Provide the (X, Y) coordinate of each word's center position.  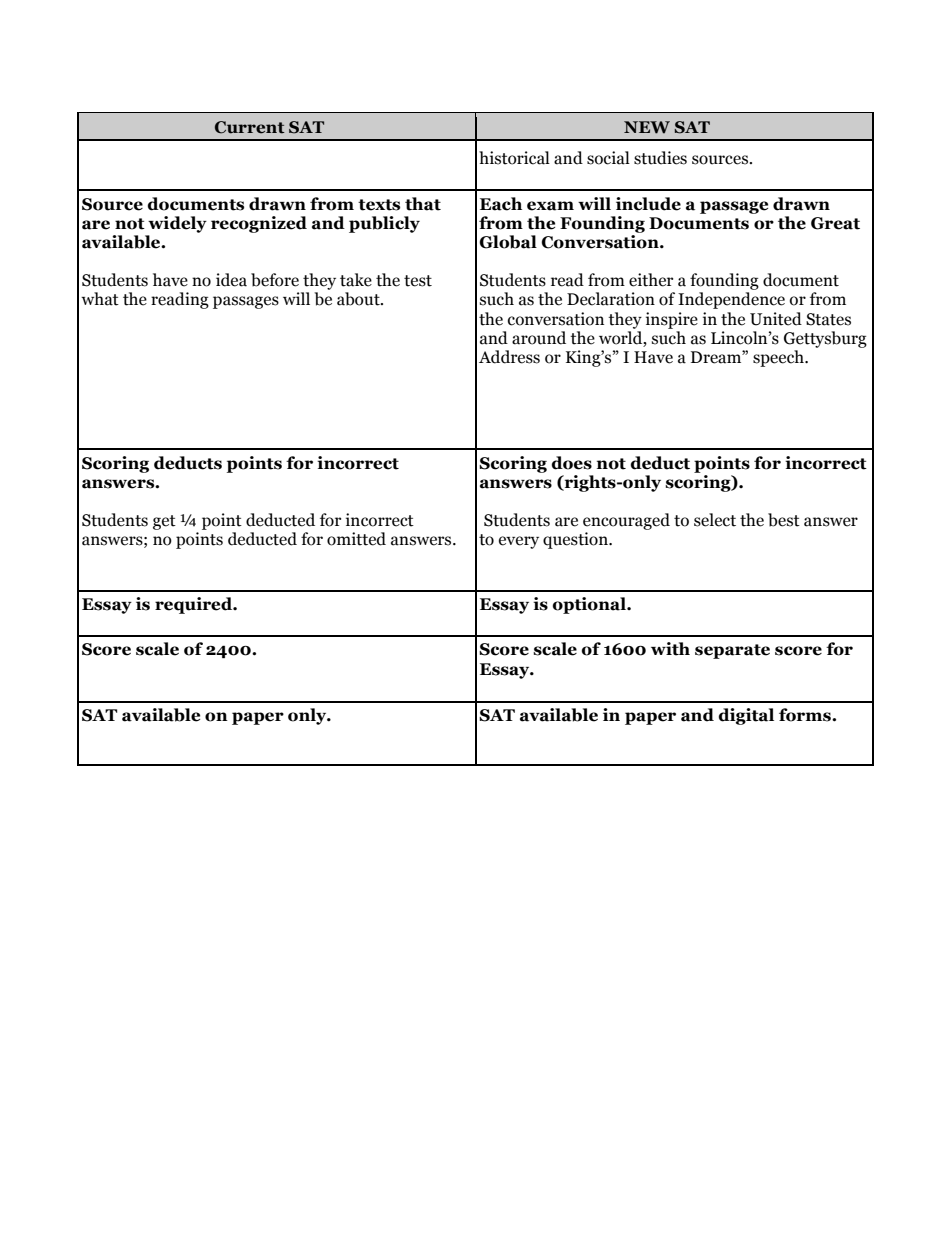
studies (660, 158)
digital (746, 716)
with (670, 649)
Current (250, 127)
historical (514, 158)
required (195, 605)
